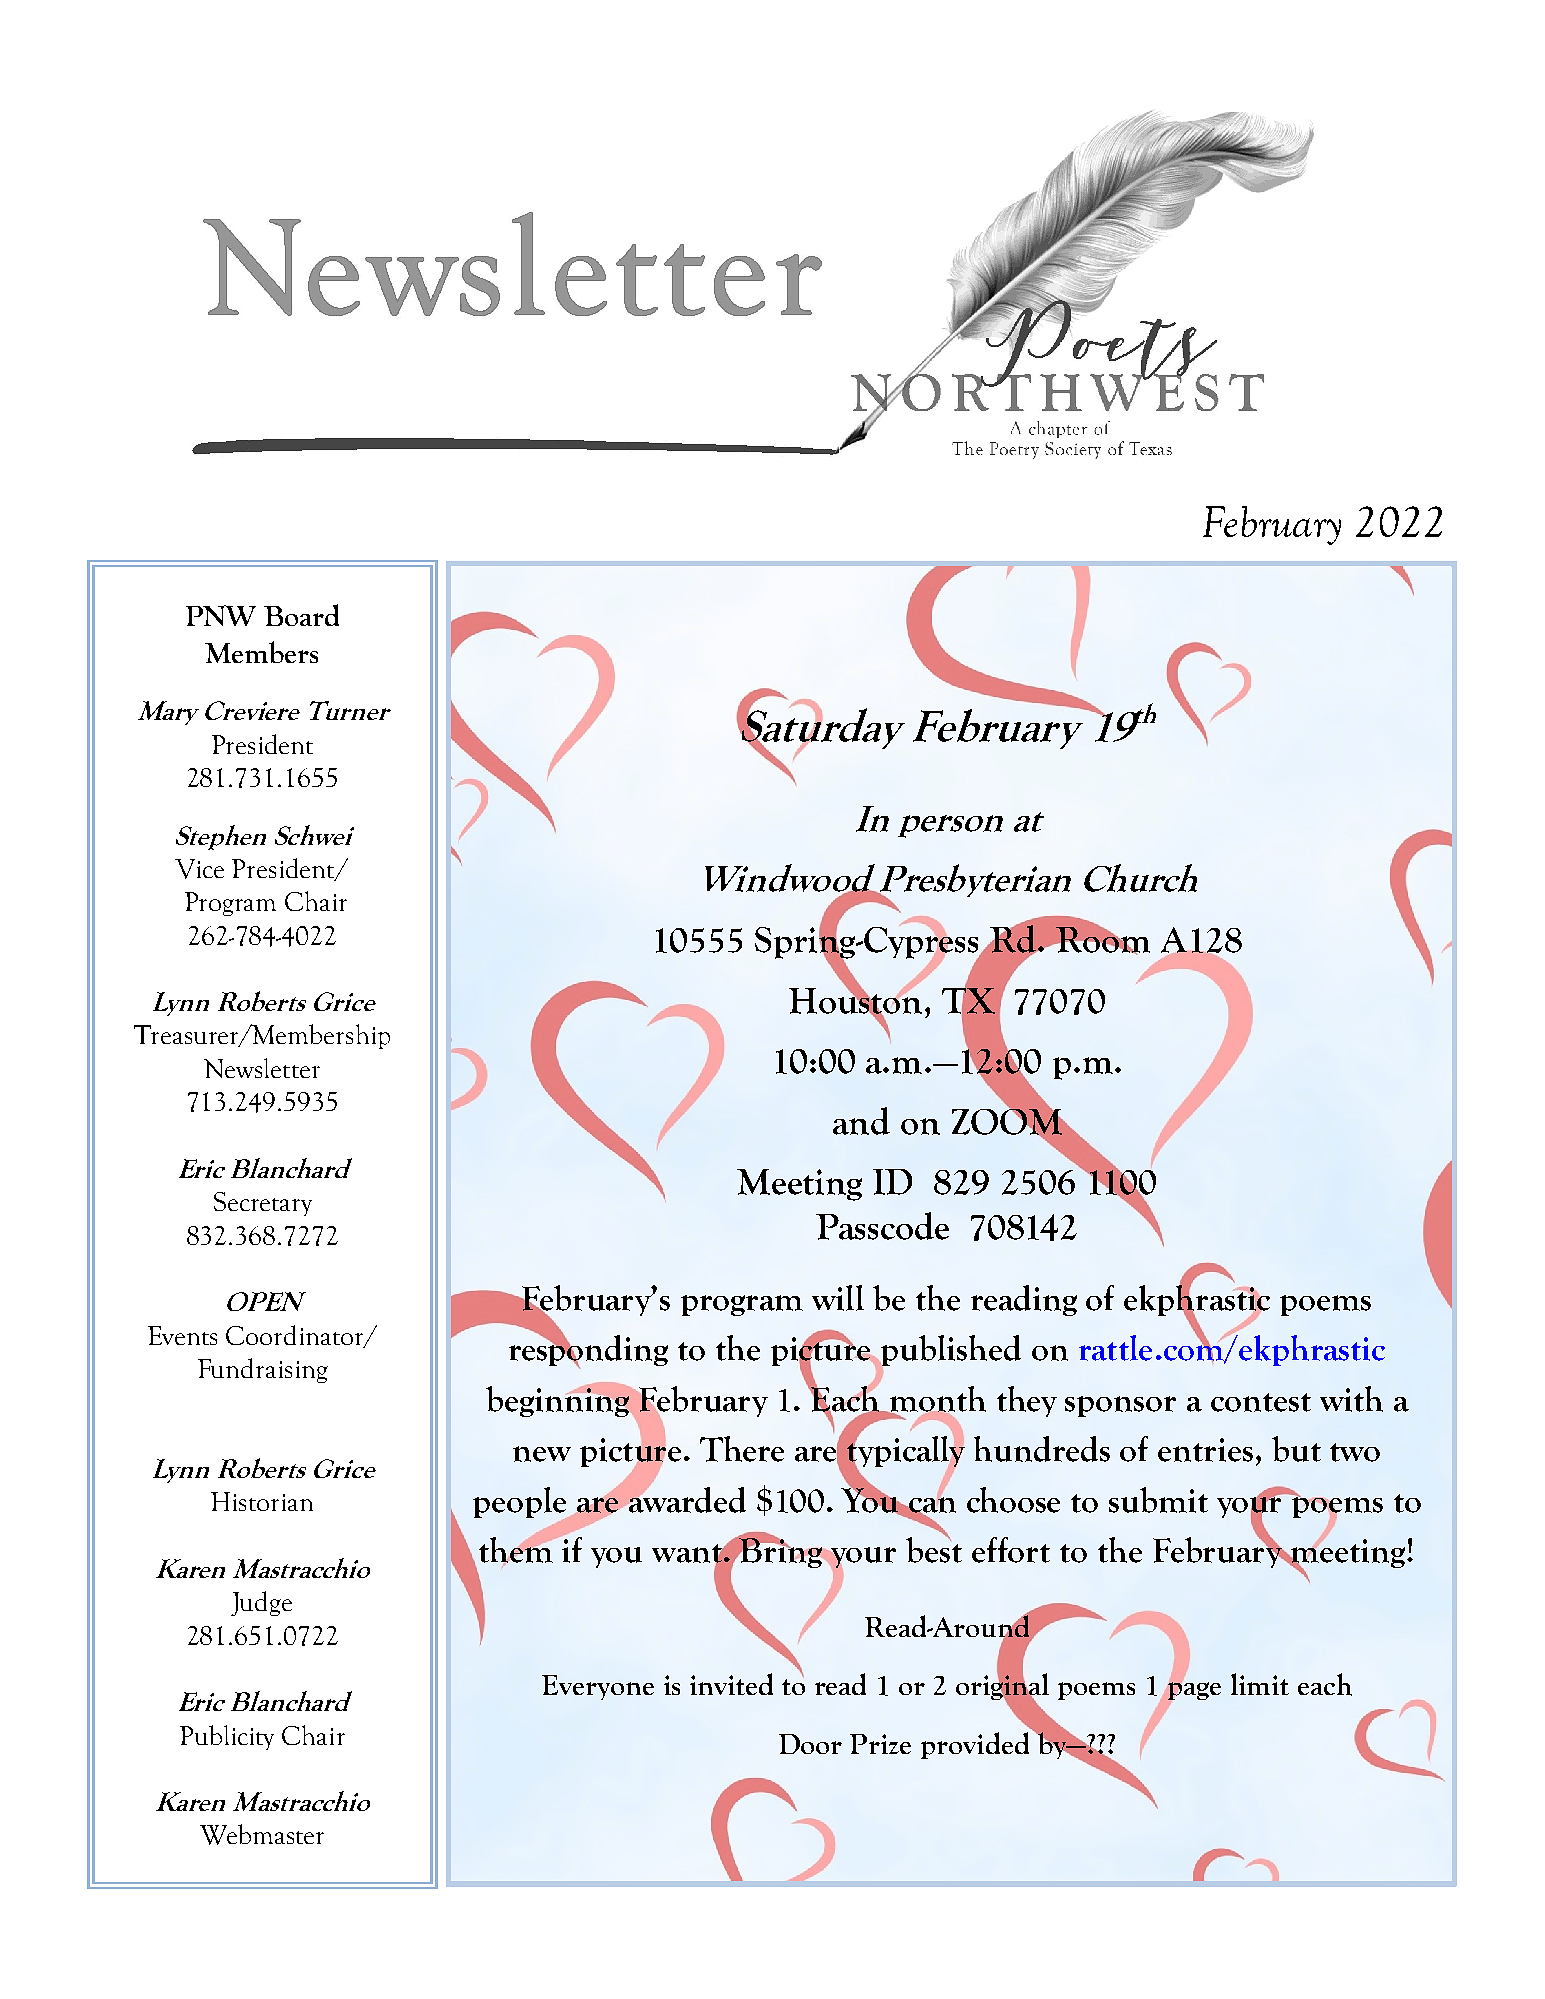 The height and width of the screenshot is (1999, 1545). I want to click on PNW, so click(221, 615).
